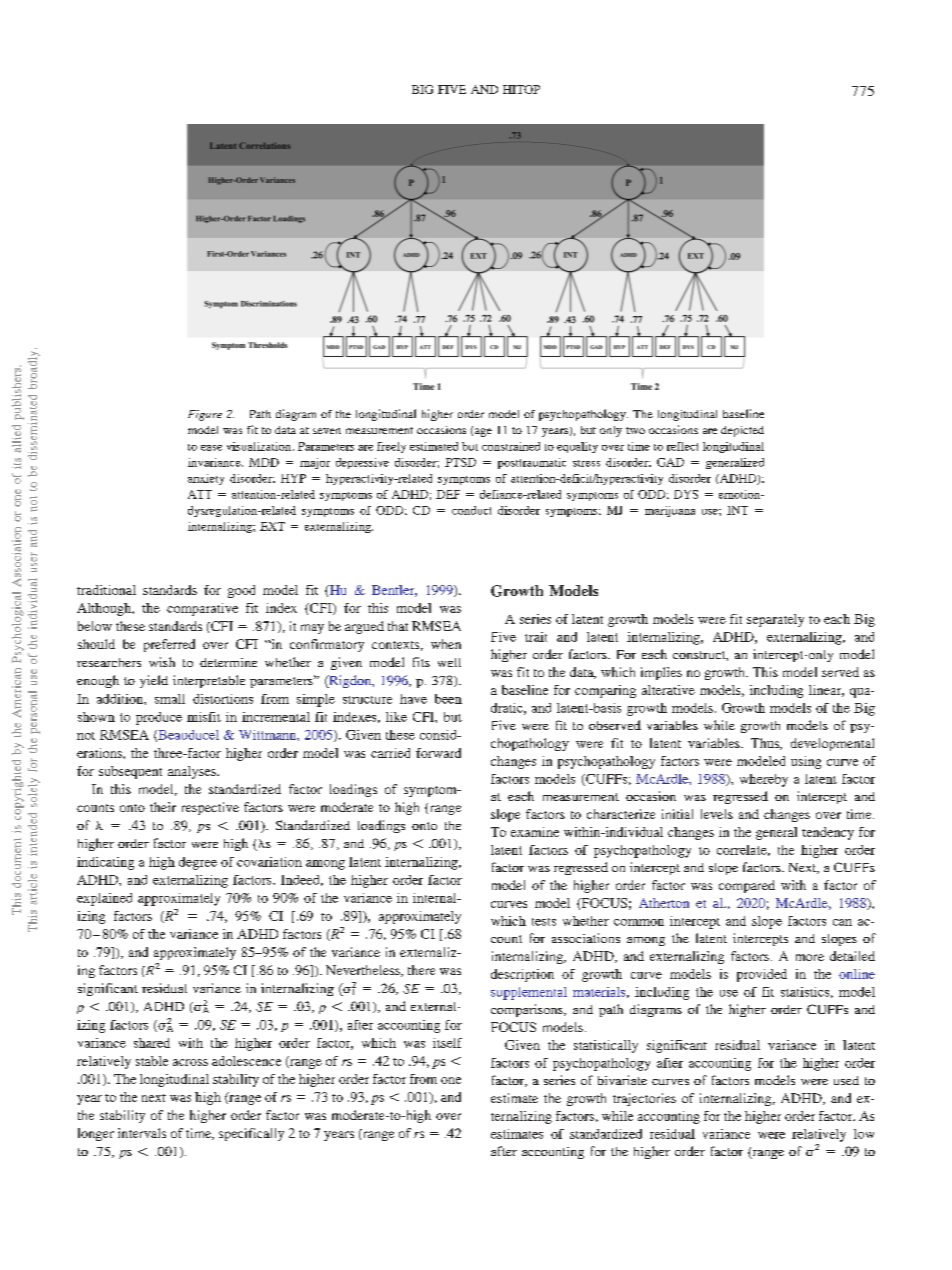 Image resolution: width=952 pixels, height=1270 pixels. What do you see at coordinates (162, 662) in the page?
I see `wish` at bounding box center [162, 662].
